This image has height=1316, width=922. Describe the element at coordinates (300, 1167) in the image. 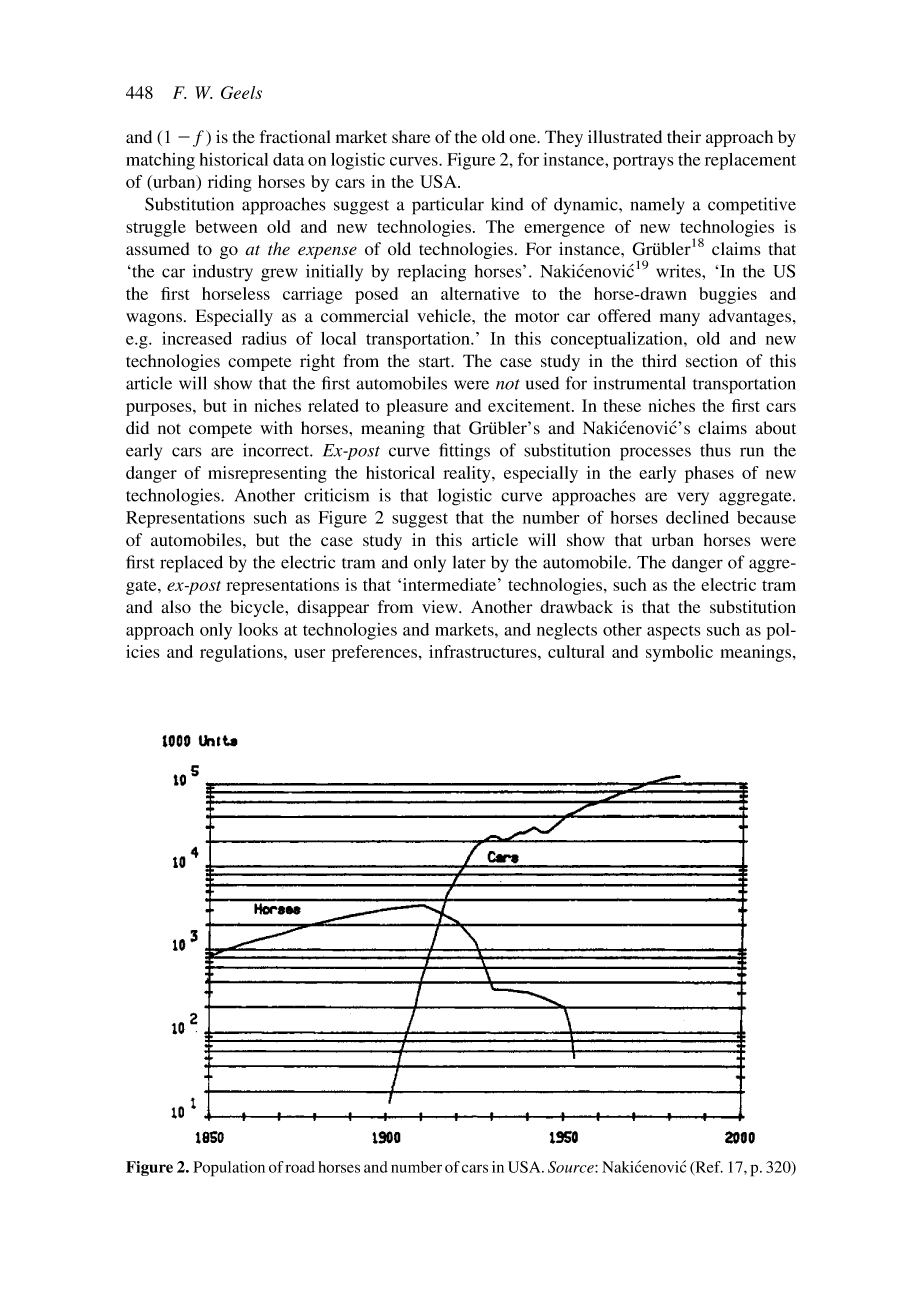

I see `road` at that location.
